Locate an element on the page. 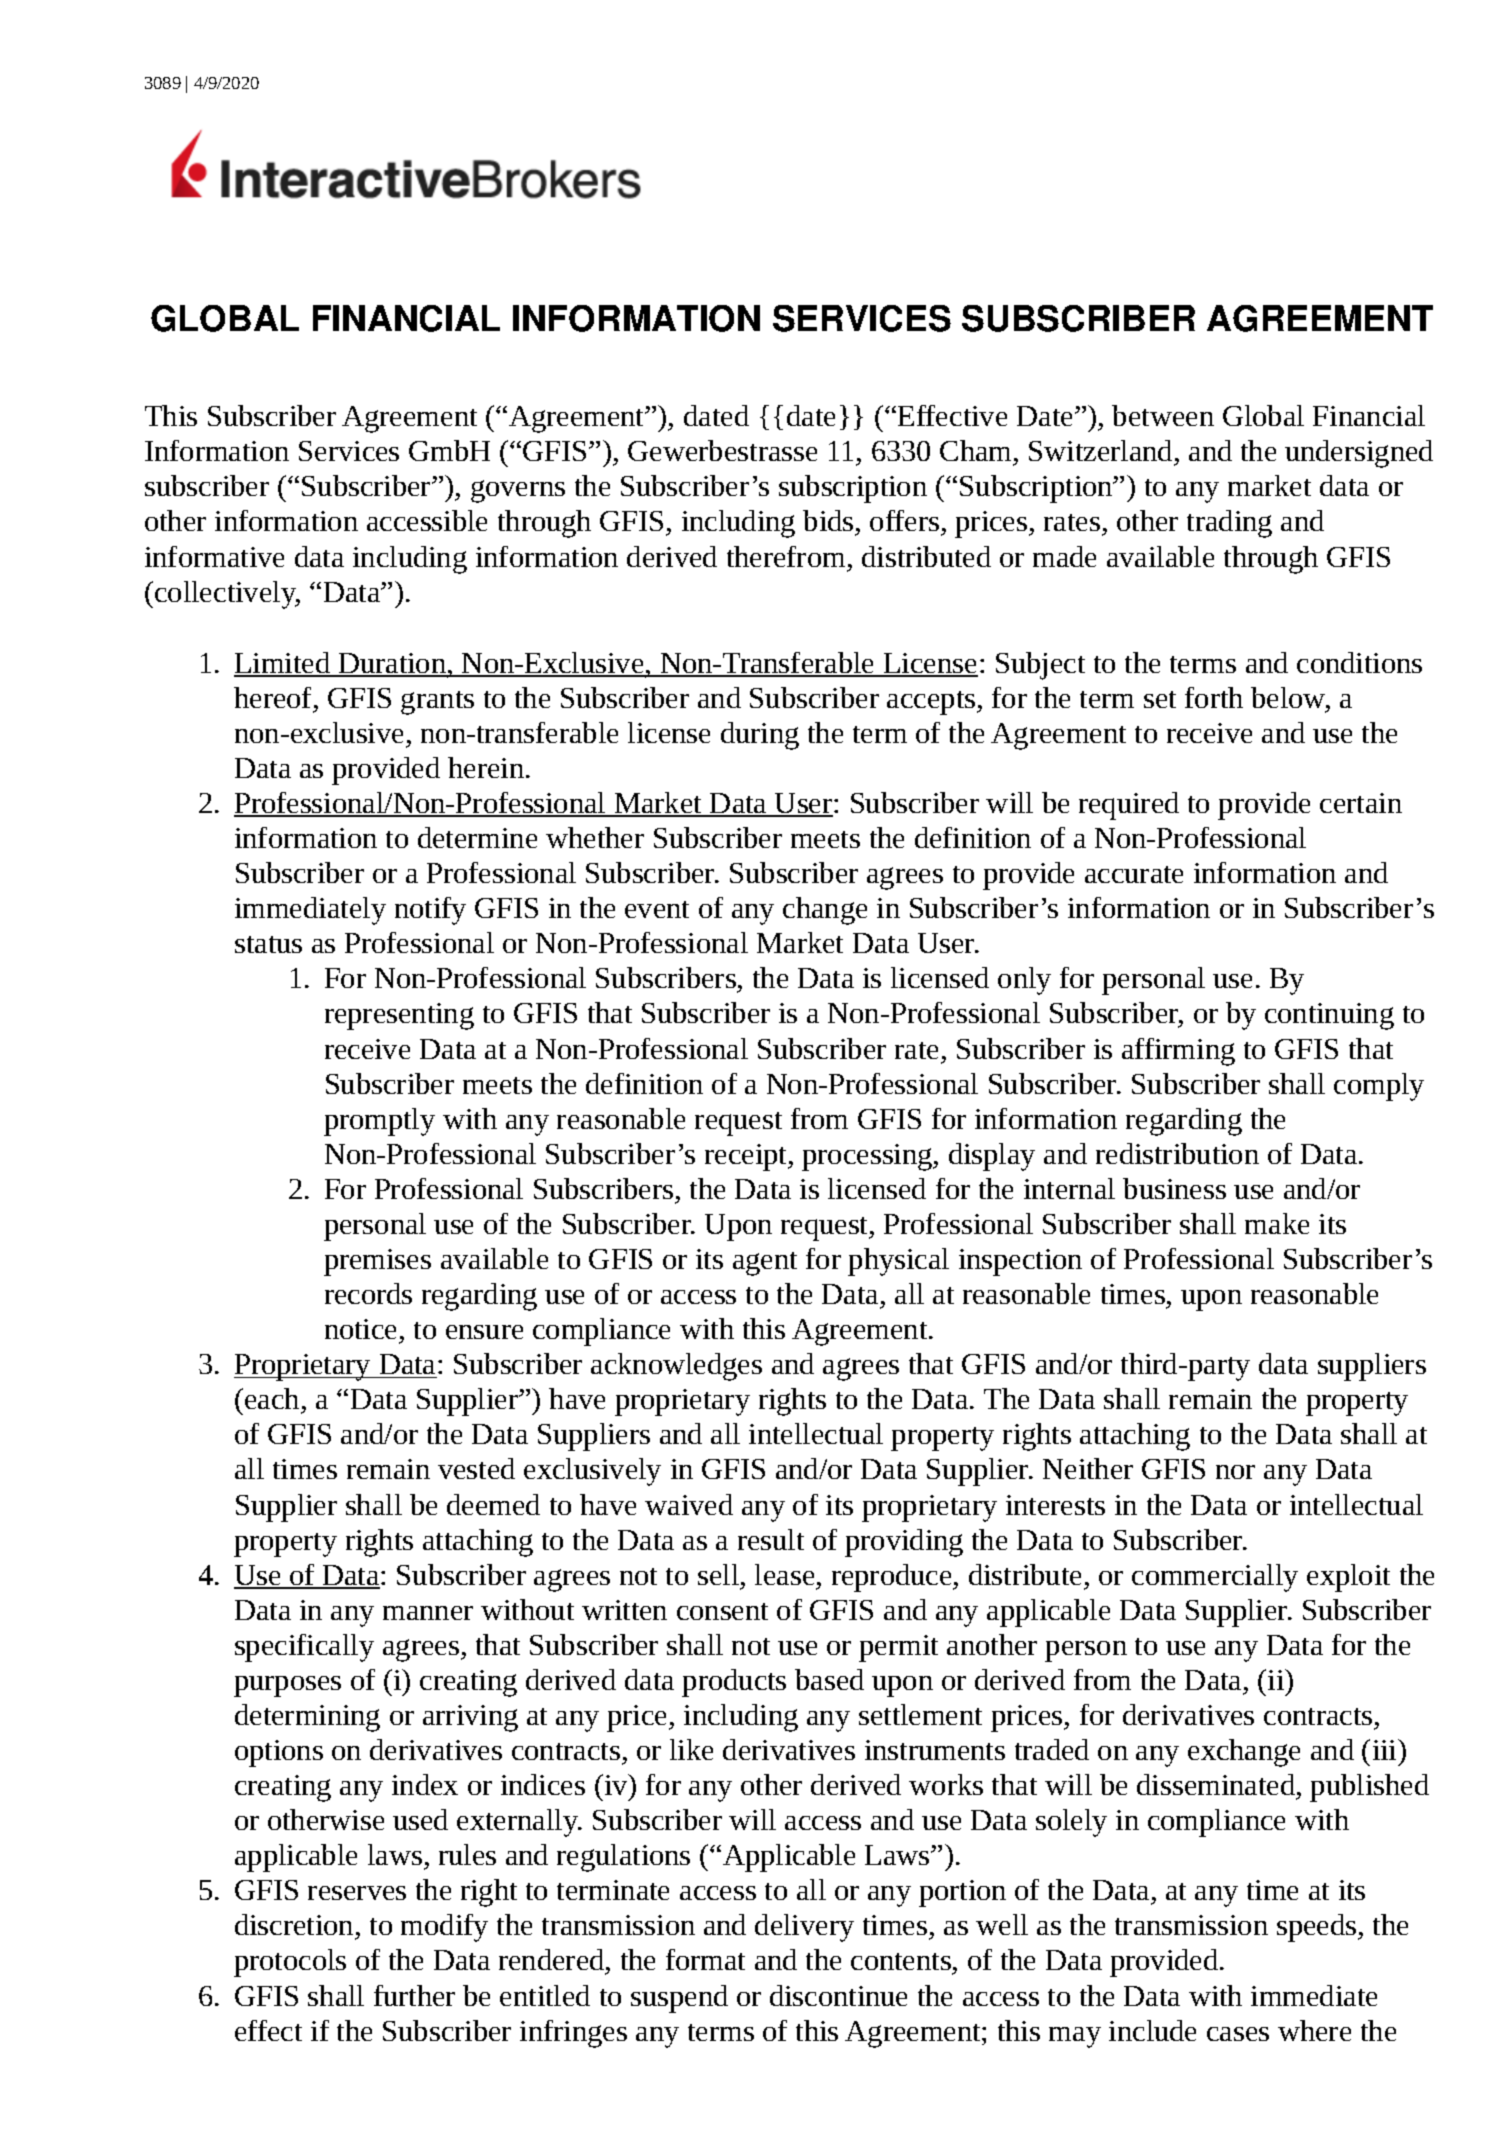 This page has height=2140, width=1512. make is located at coordinates (1277, 1223).
